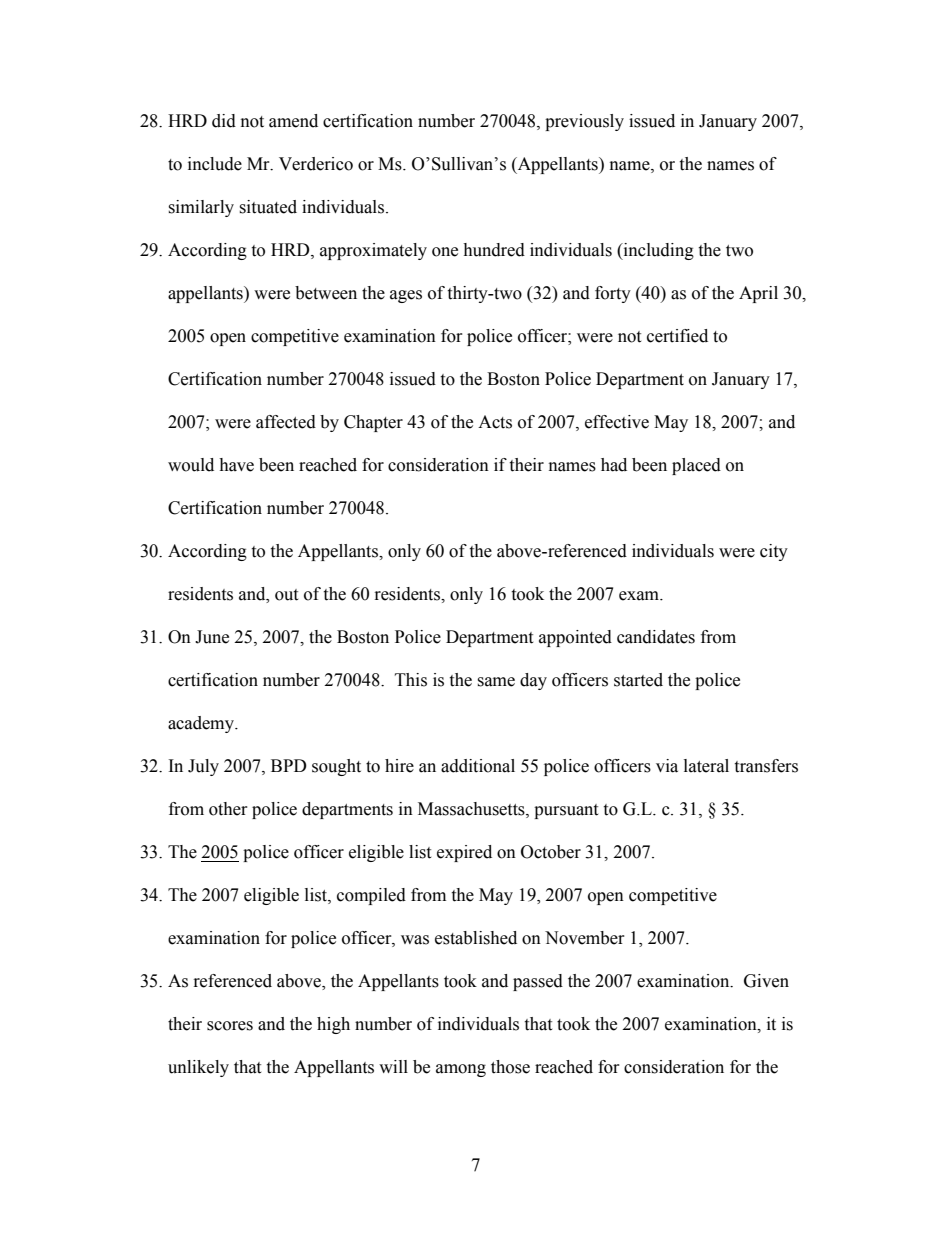 This document has height=1233, width=952. Describe the element at coordinates (584, 122) in the document. I see `previously` at that location.
